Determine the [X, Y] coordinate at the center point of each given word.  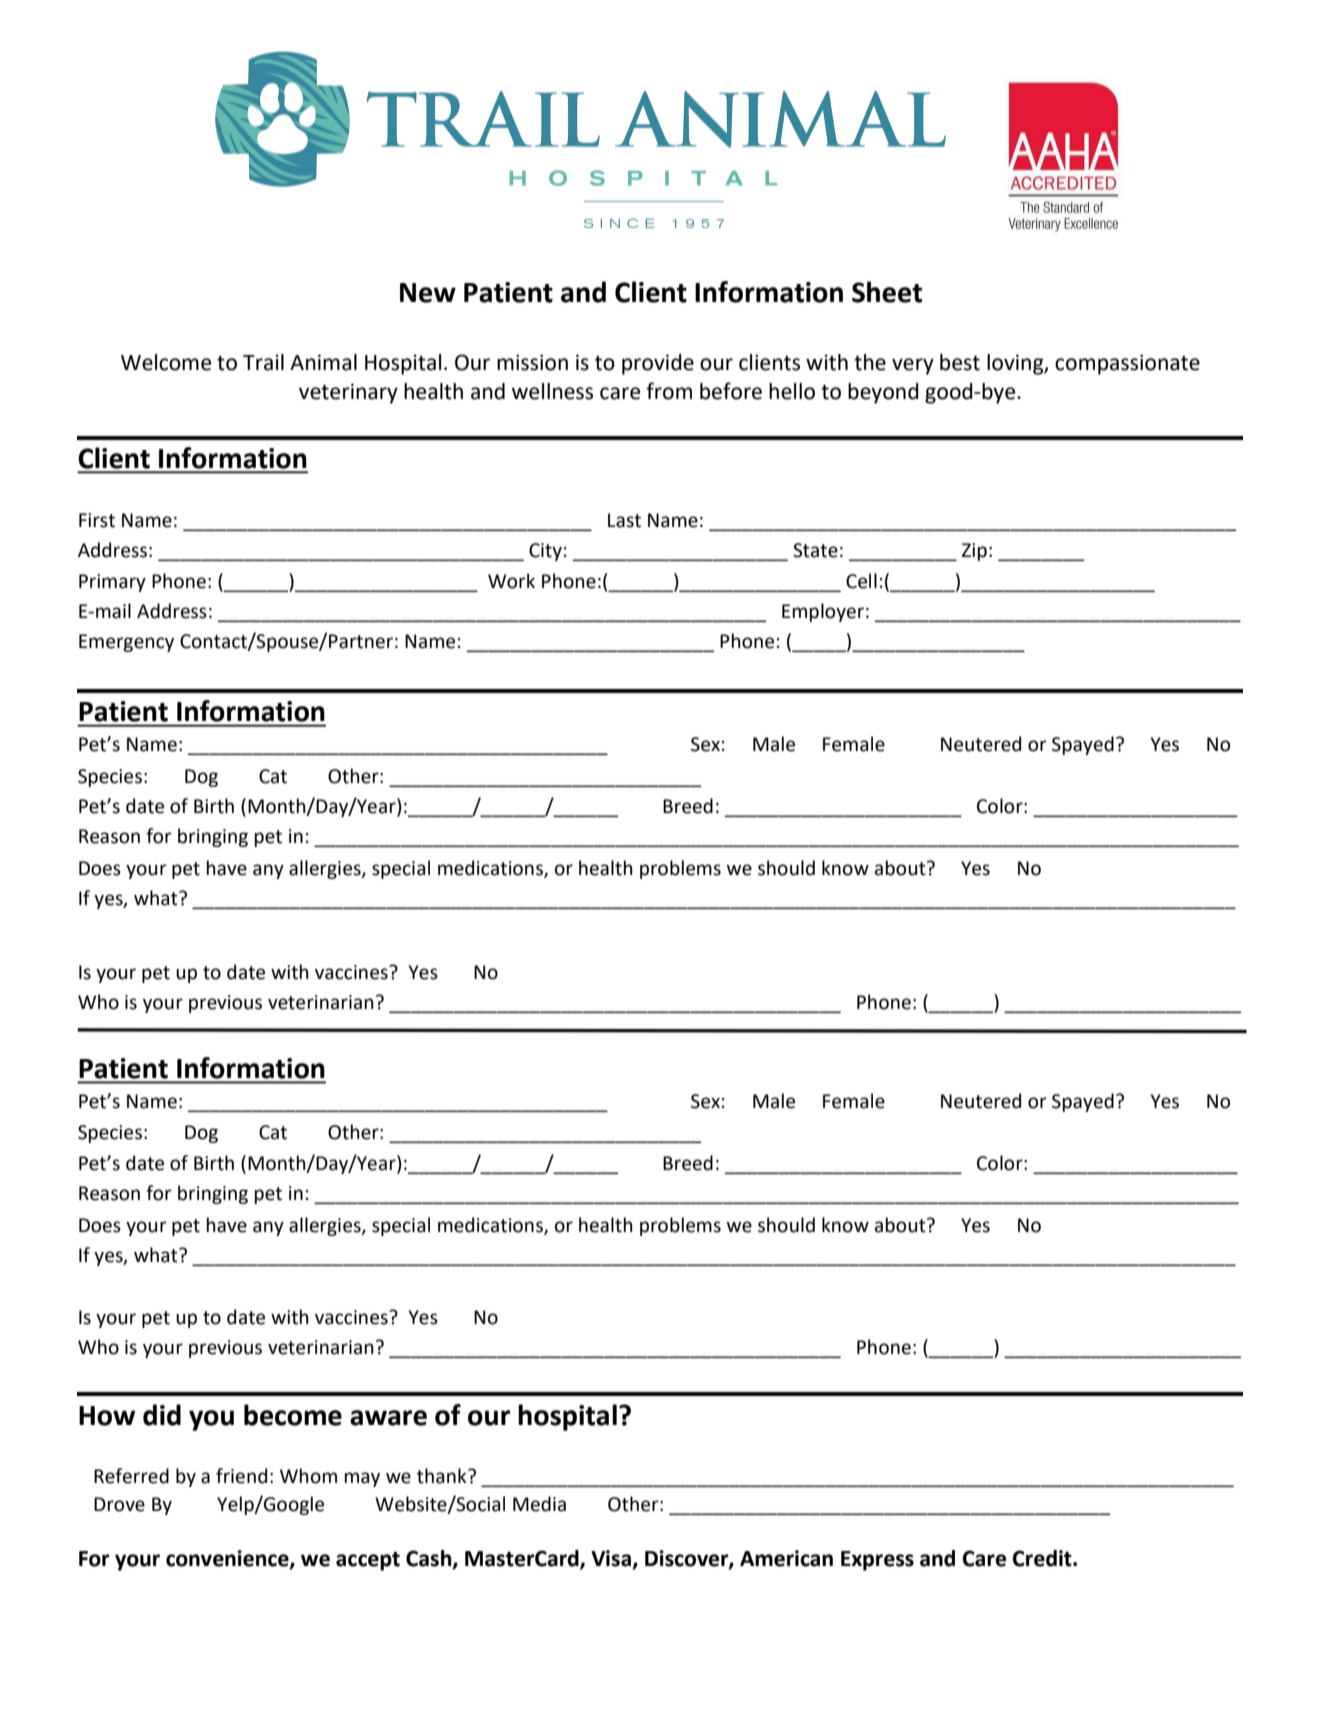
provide [658, 364]
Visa [612, 1559]
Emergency [126, 643]
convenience [228, 1559]
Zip [974, 552]
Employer [823, 612]
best [960, 362]
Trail [263, 362]
